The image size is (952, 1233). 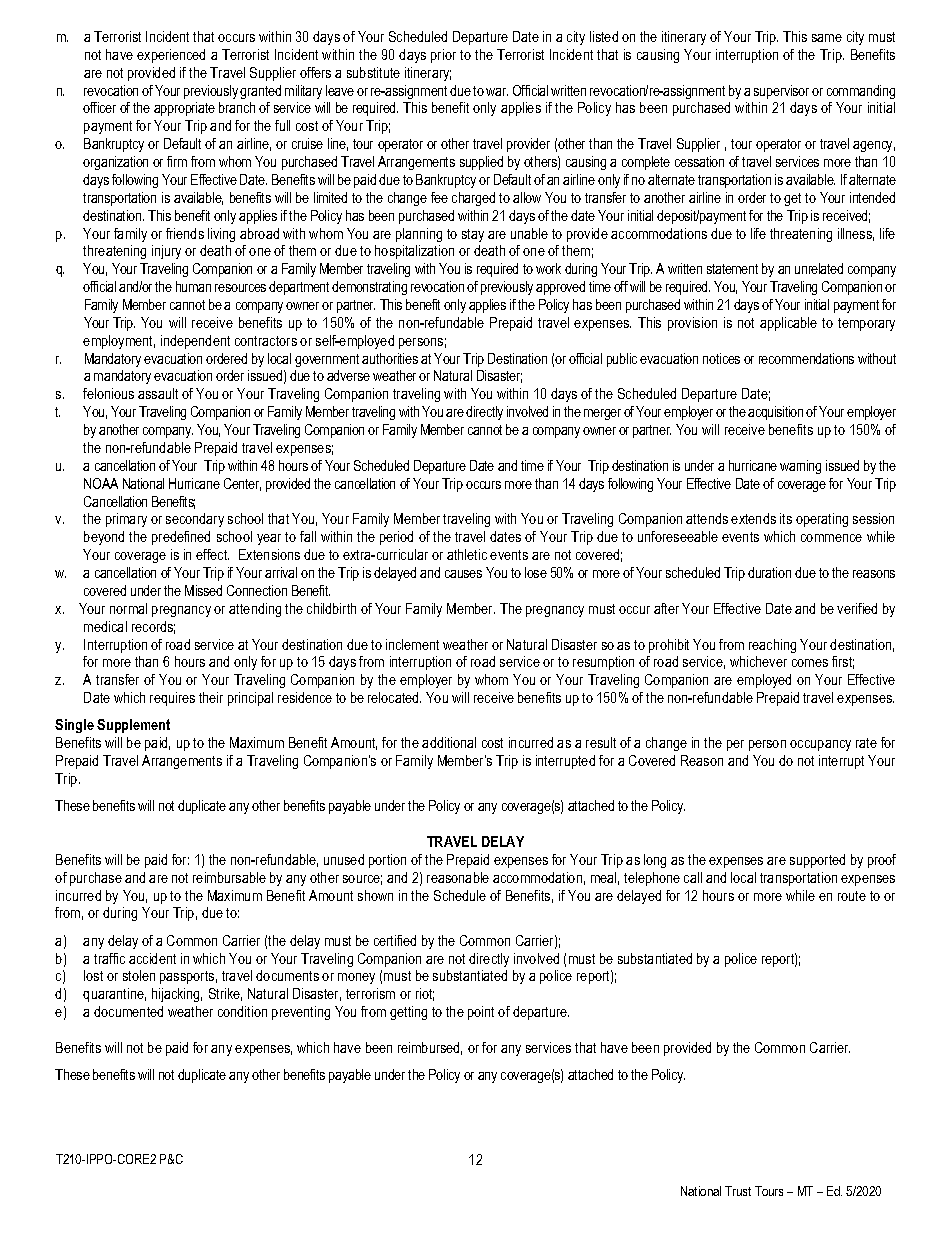 I want to click on prior, so click(x=443, y=56).
